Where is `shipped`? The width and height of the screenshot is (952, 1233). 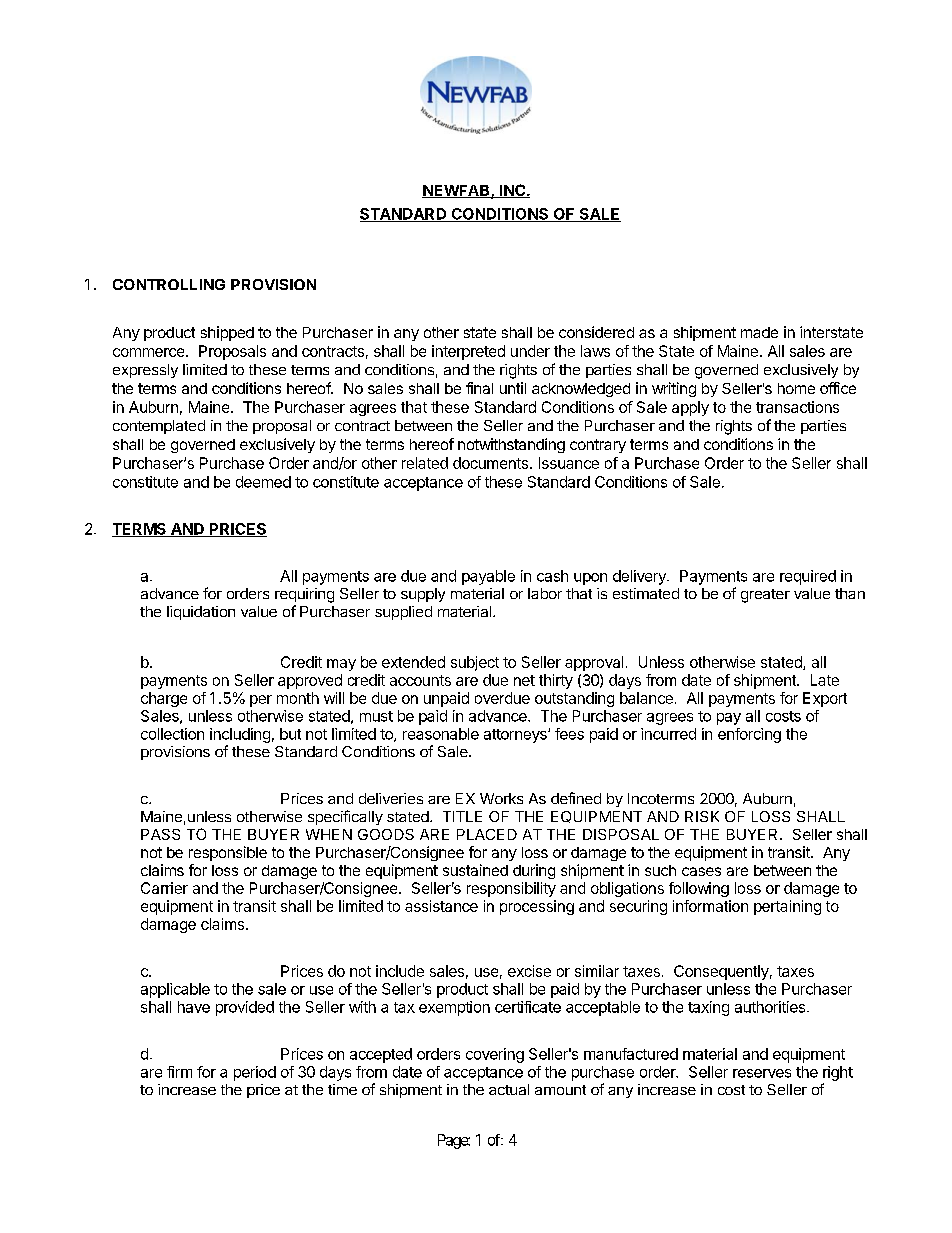
shipped is located at coordinates (227, 333).
